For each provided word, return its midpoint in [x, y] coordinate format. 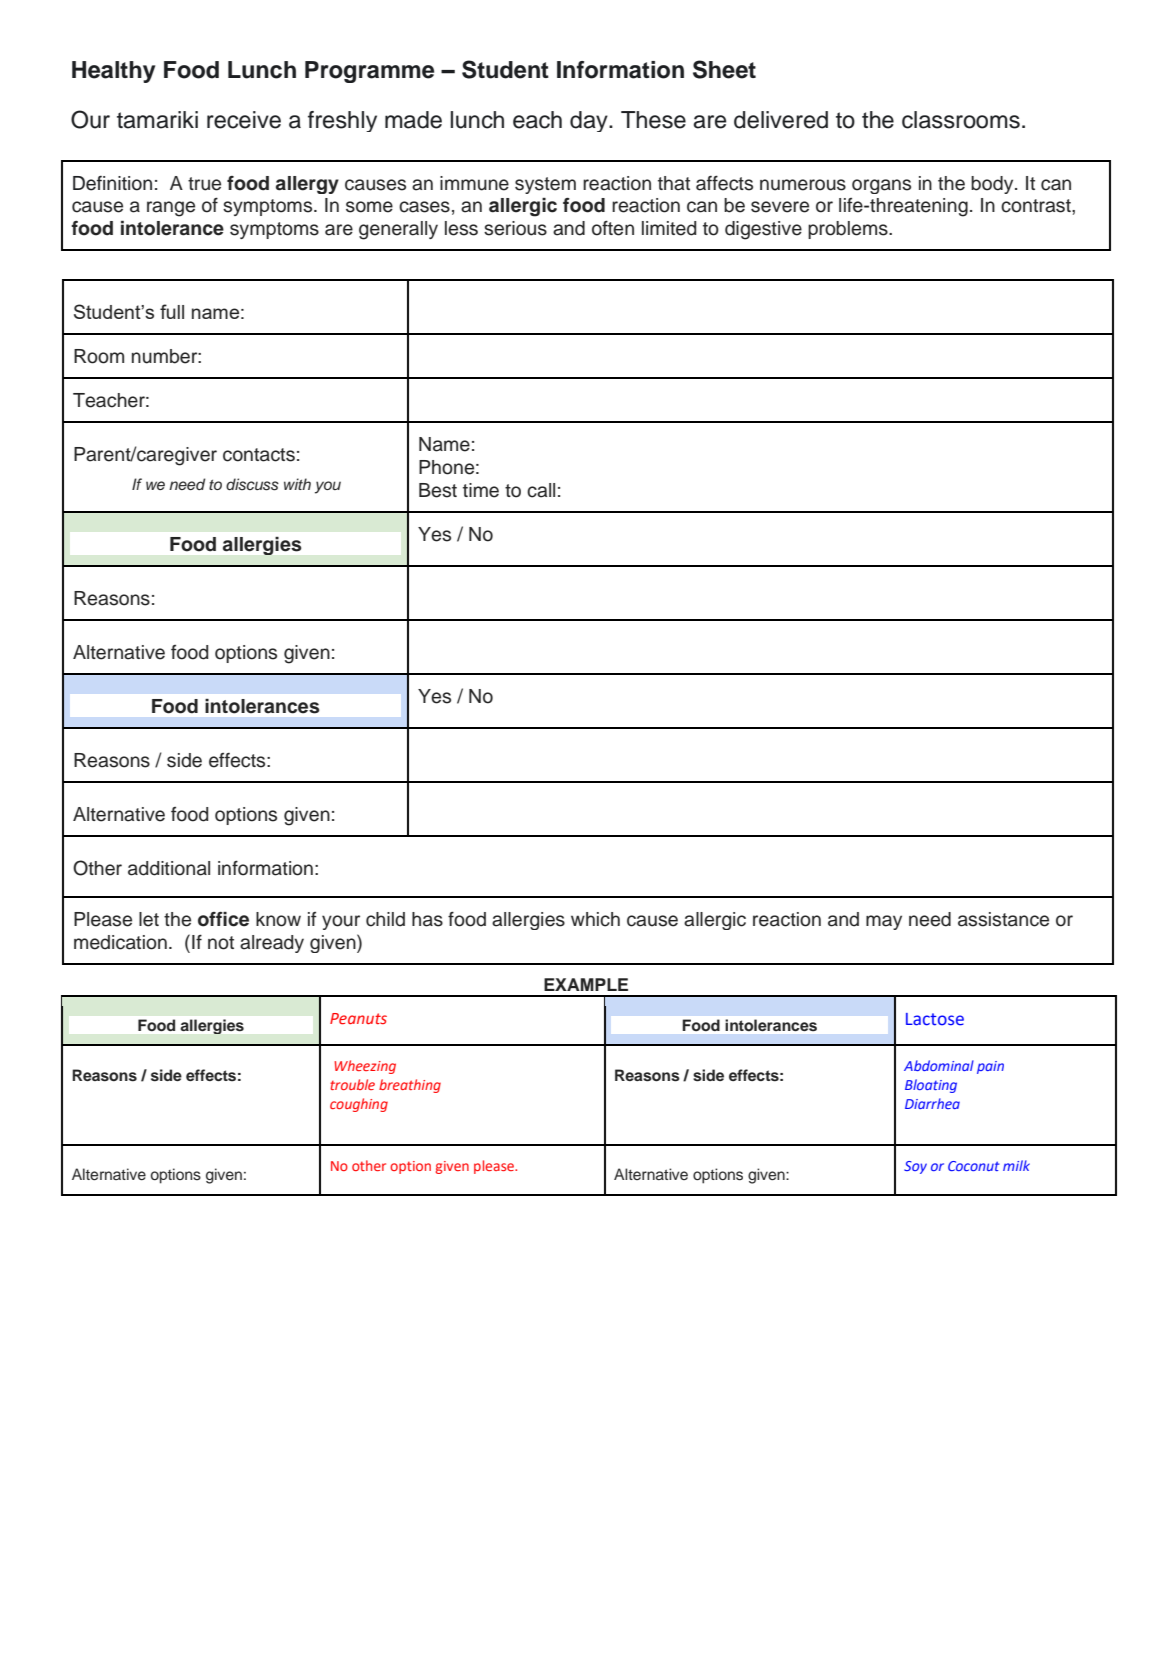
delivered [781, 120]
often [613, 228]
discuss [252, 484]
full [172, 311]
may [884, 922]
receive [244, 120]
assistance [1003, 919]
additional [169, 868]
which [595, 919]
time [481, 490]
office [223, 919]
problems [849, 230]
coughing [359, 1105]
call [541, 490]
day [590, 121]
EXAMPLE [586, 984]
